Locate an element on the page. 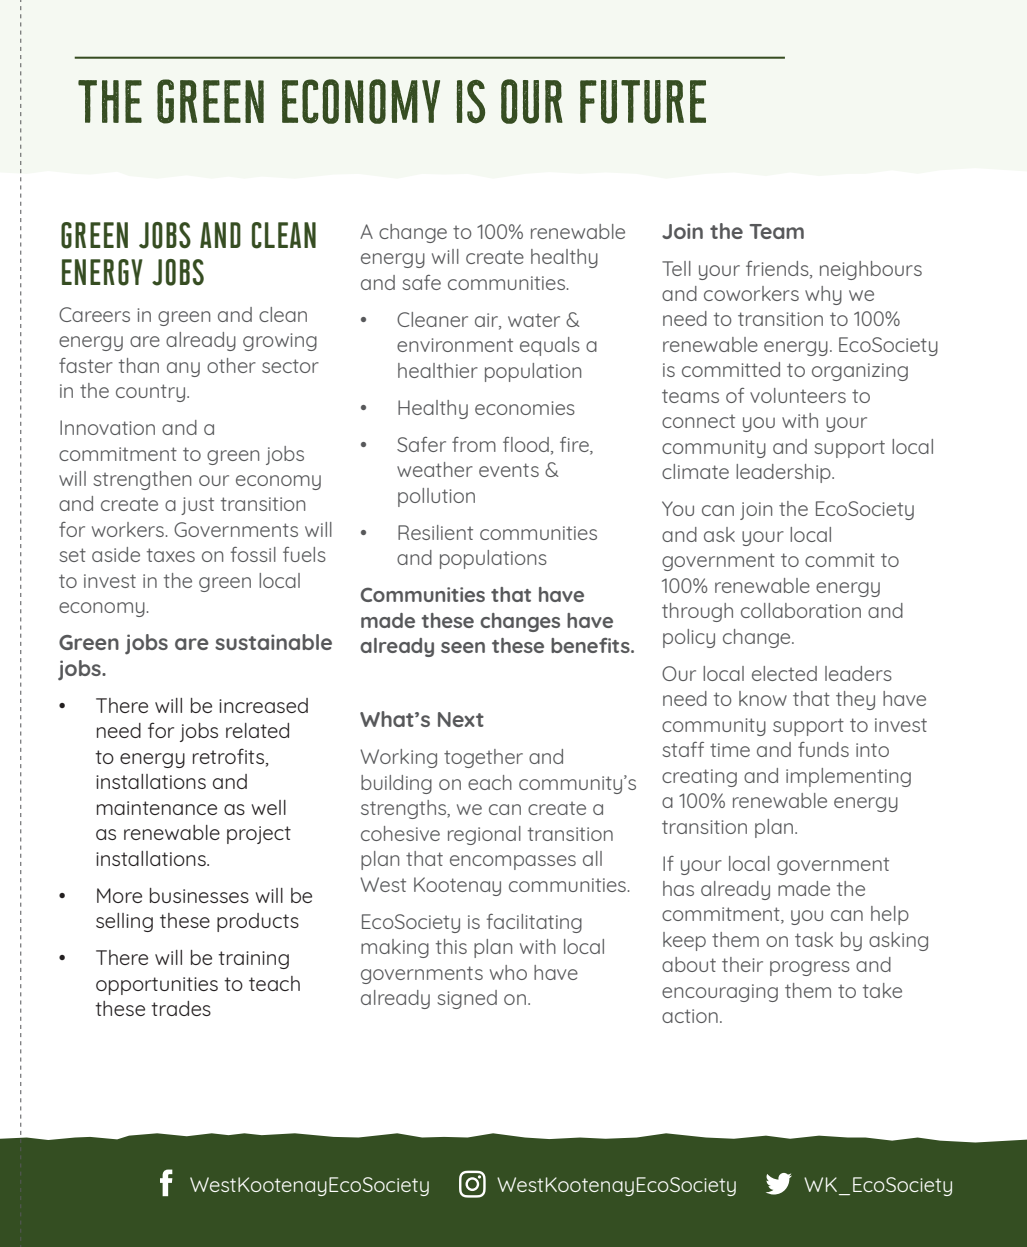 The image size is (1027, 1247). economies is located at coordinates (525, 408).
